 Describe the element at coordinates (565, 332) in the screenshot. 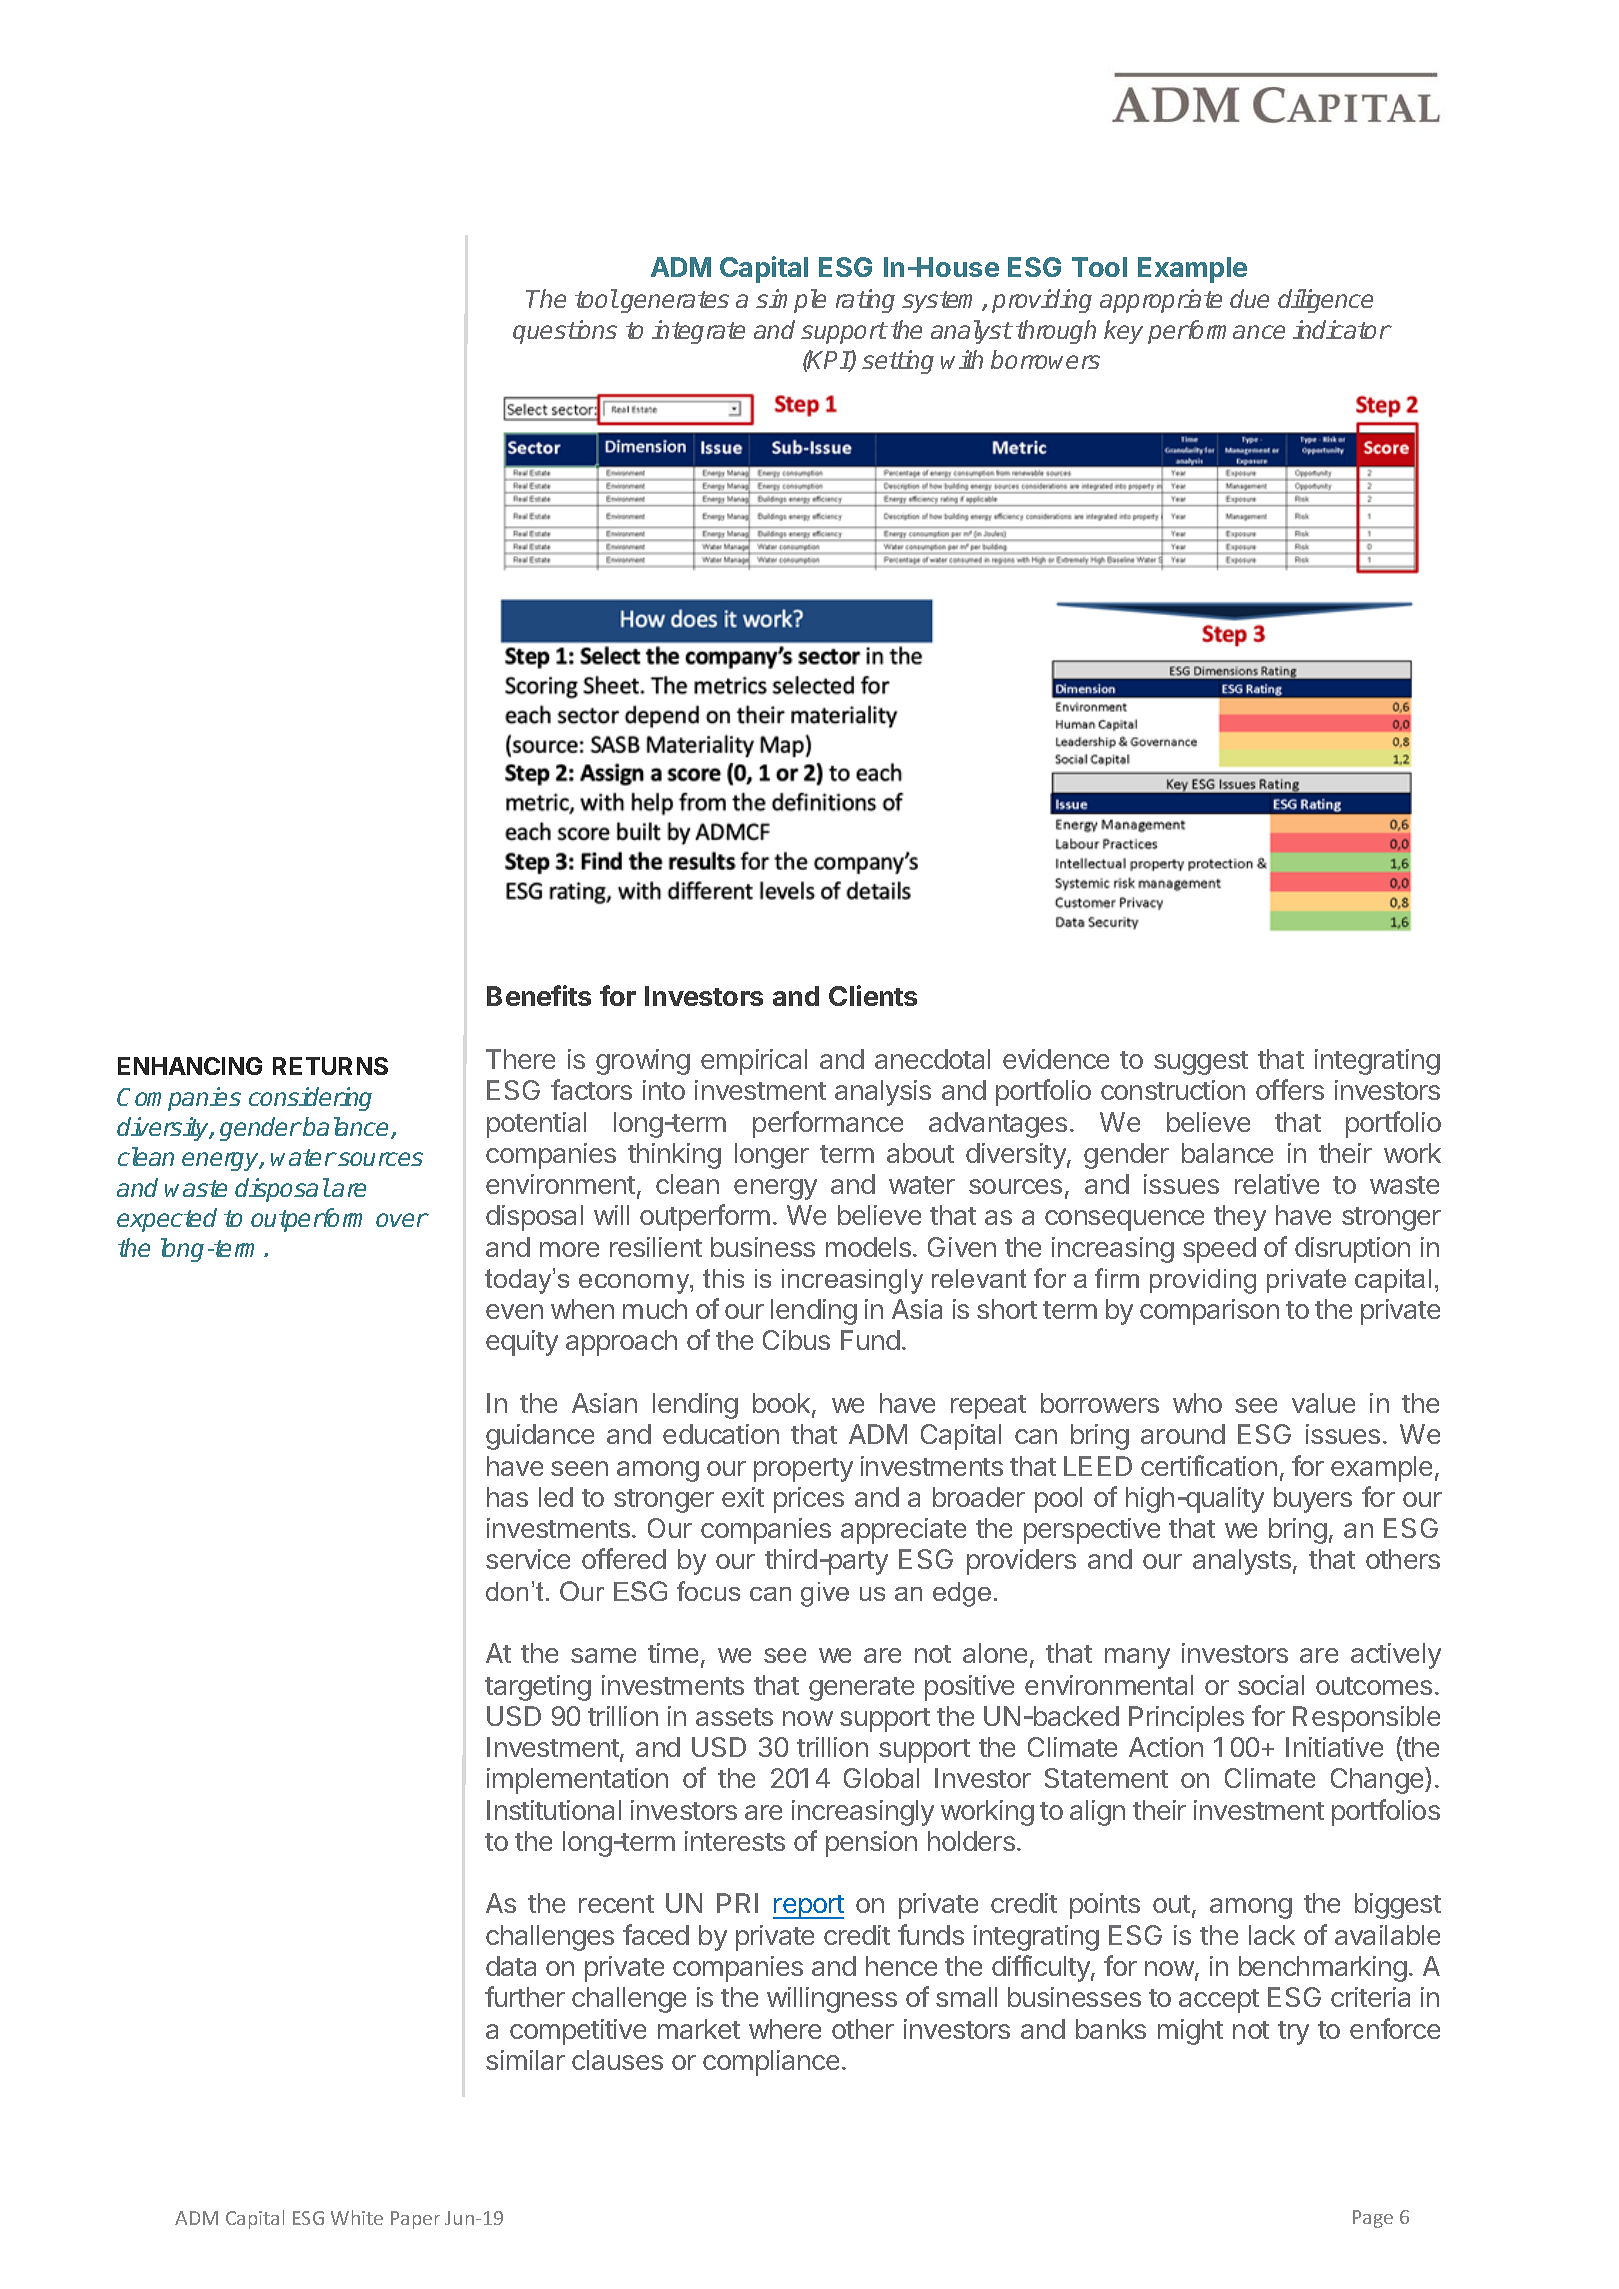

I see `questions` at that location.
